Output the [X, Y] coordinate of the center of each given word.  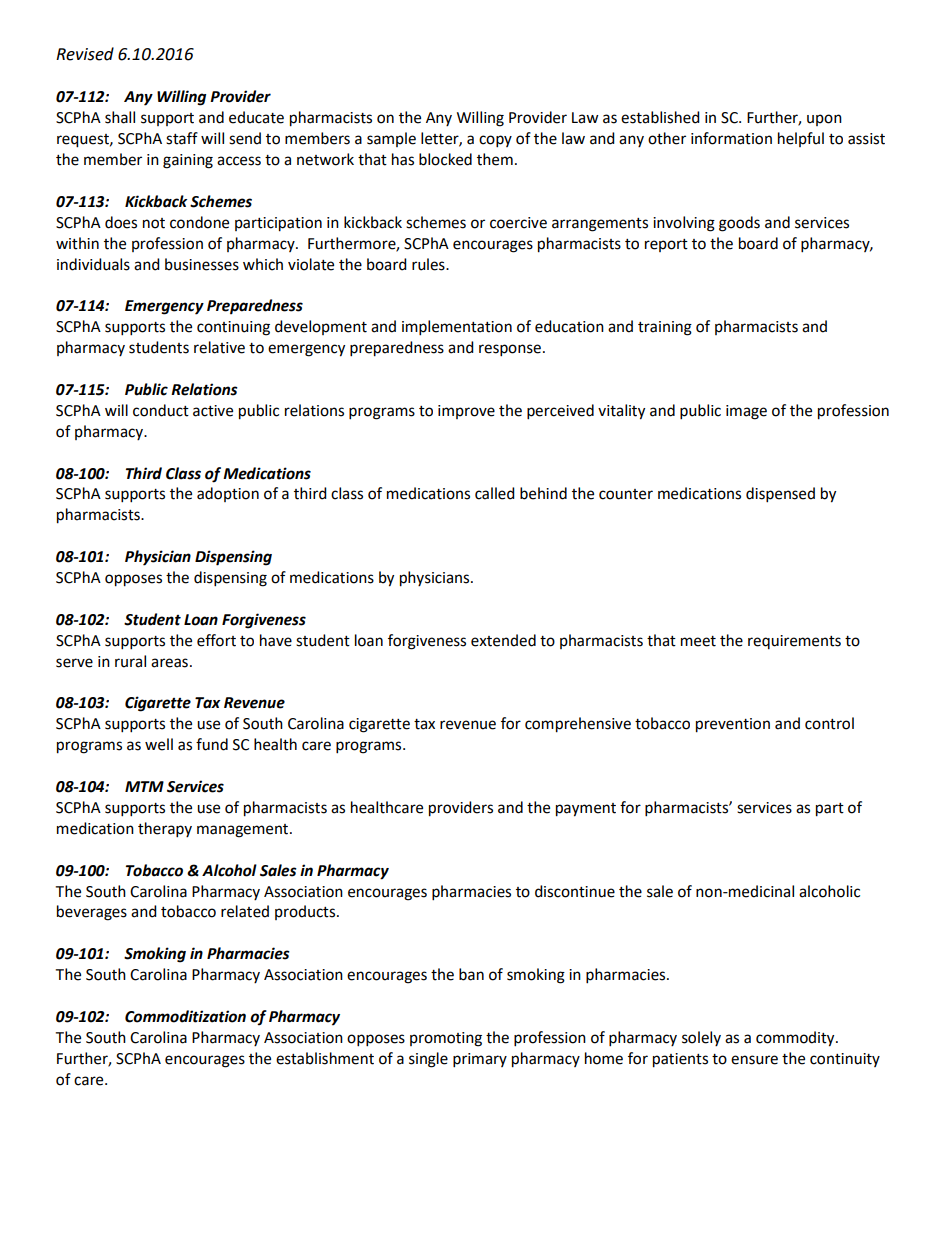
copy [495, 141]
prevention [733, 725]
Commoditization [185, 1016]
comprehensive [578, 725]
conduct [161, 410]
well [159, 744]
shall [120, 117]
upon [824, 120]
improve [466, 412]
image [746, 412]
